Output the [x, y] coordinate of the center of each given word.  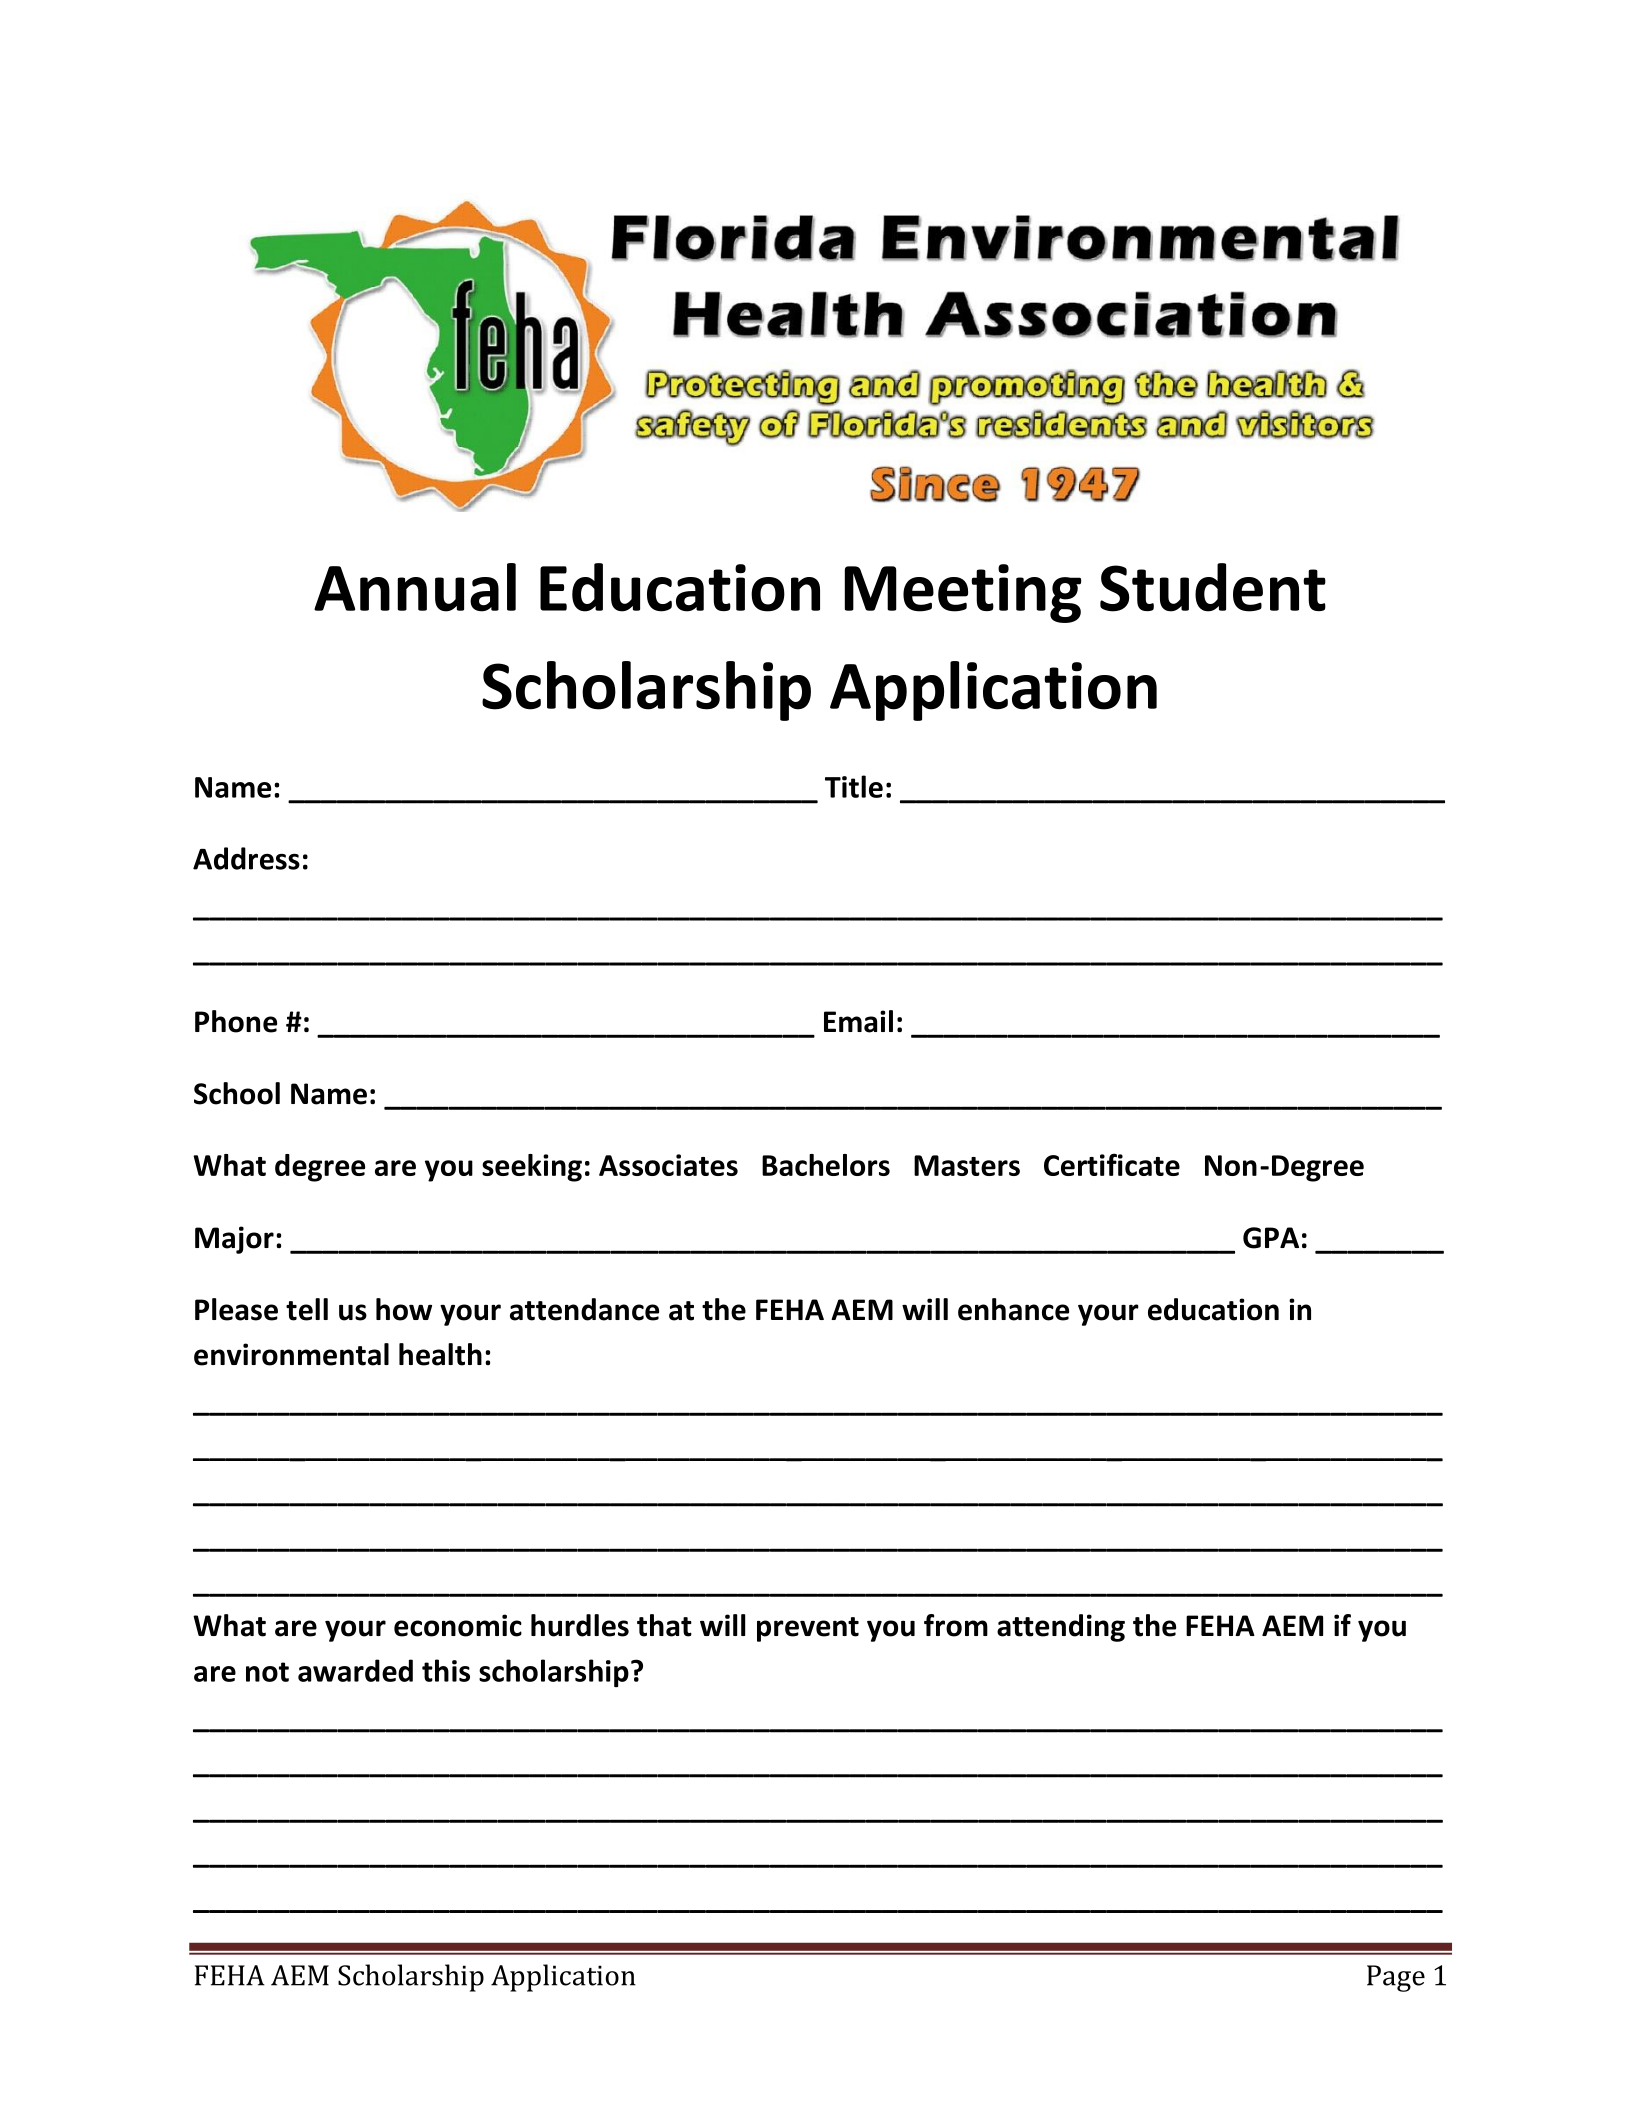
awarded [355, 1670]
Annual [415, 587]
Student [1213, 587]
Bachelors [826, 1165]
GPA [1271, 1238]
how [404, 1309]
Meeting [963, 593]
